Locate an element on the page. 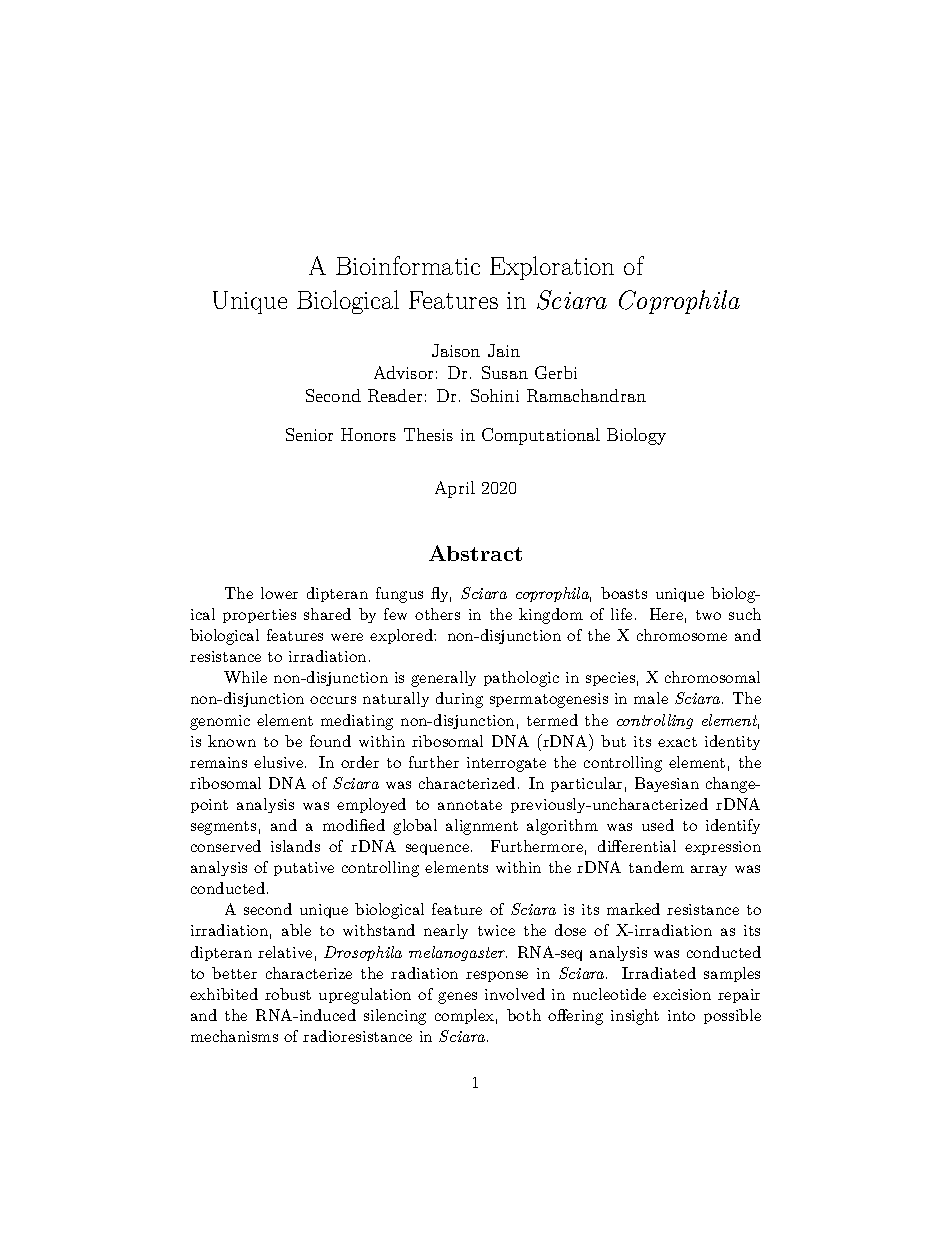  robust is located at coordinates (288, 994).
